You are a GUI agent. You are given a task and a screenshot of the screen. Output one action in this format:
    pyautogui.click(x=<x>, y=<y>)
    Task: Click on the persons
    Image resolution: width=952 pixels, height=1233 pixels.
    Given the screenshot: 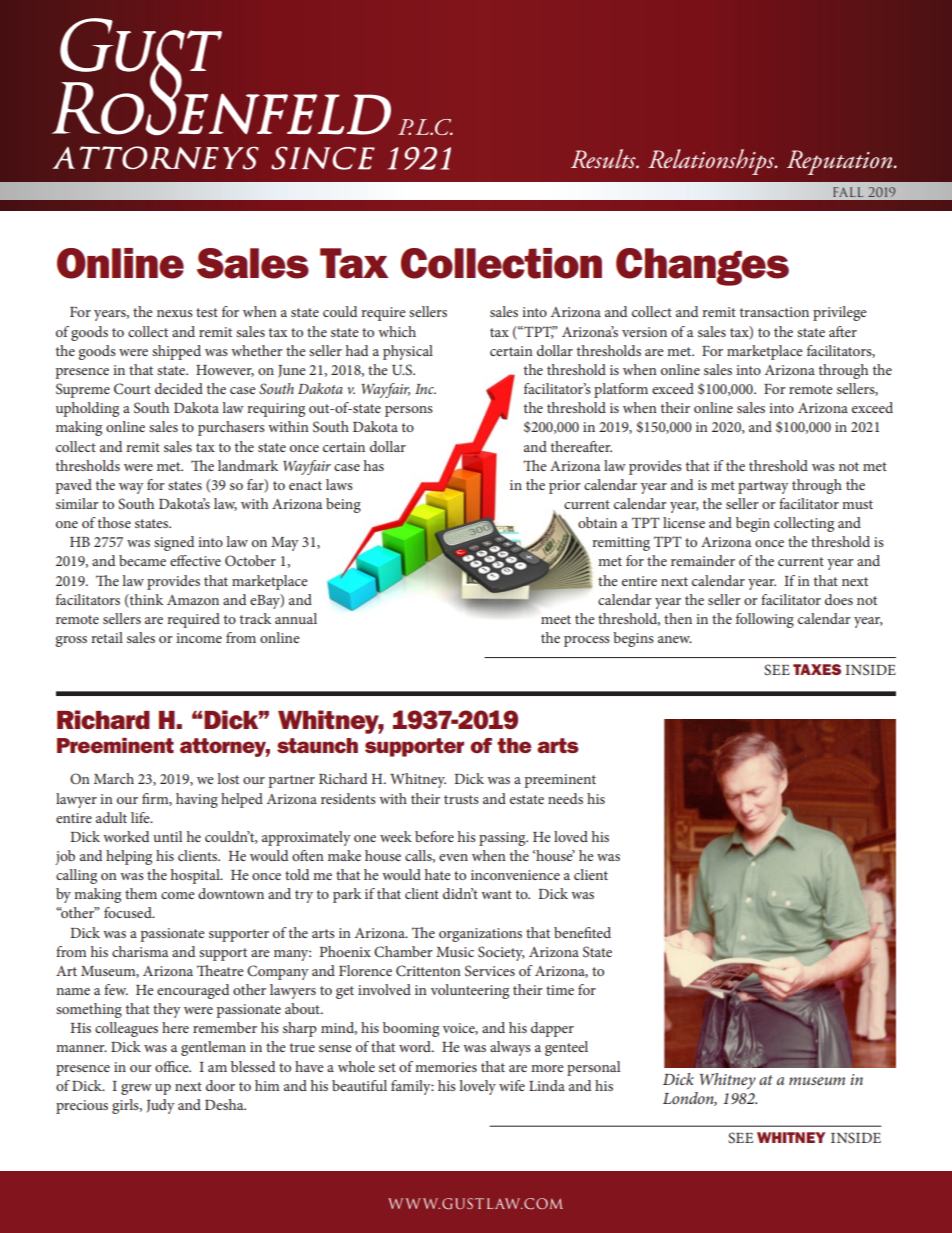 What is the action you would take?
    pyautogui.click(x=409, y=411)
